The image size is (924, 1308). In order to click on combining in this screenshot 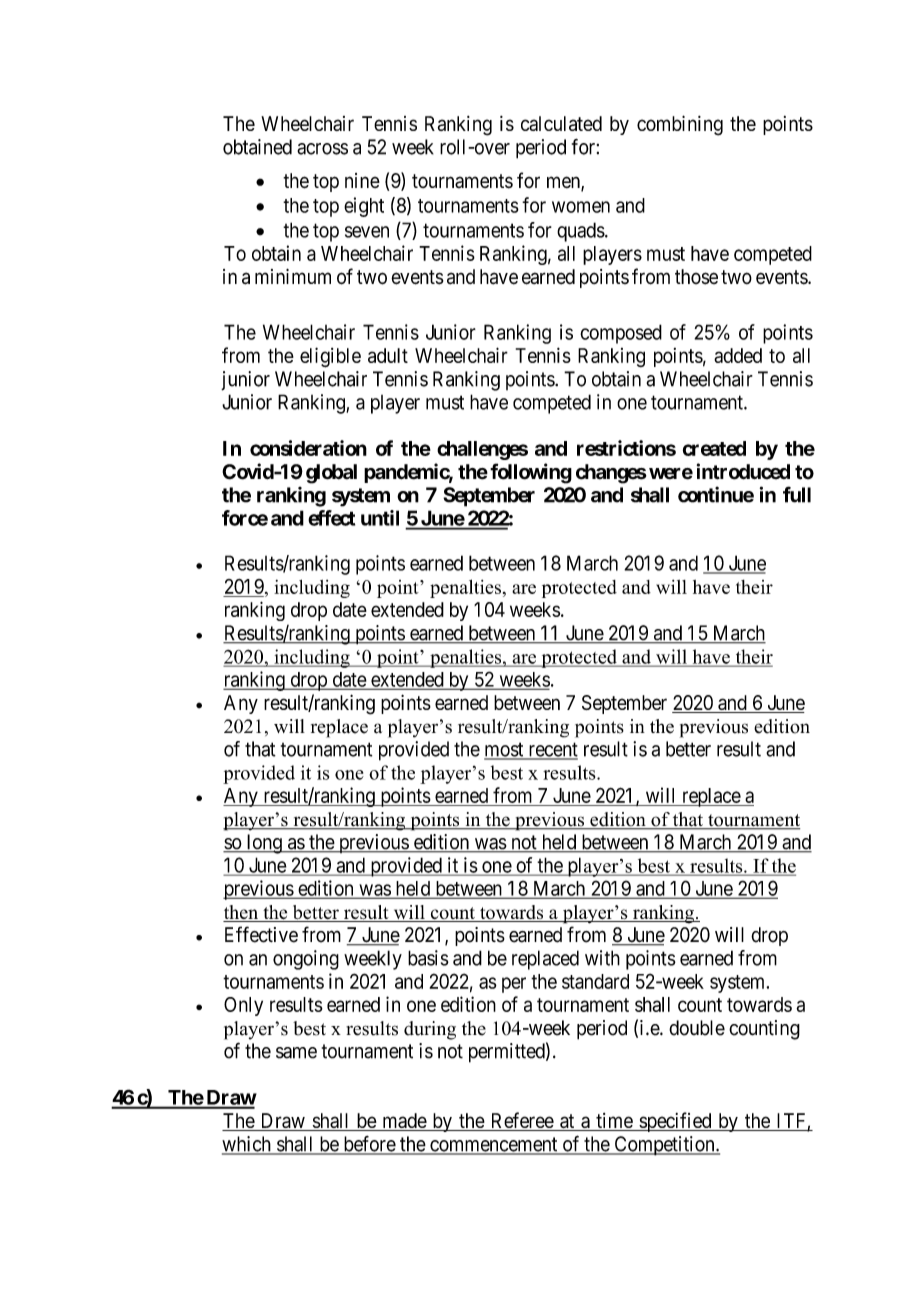, I will do `click(680, 125)`.
